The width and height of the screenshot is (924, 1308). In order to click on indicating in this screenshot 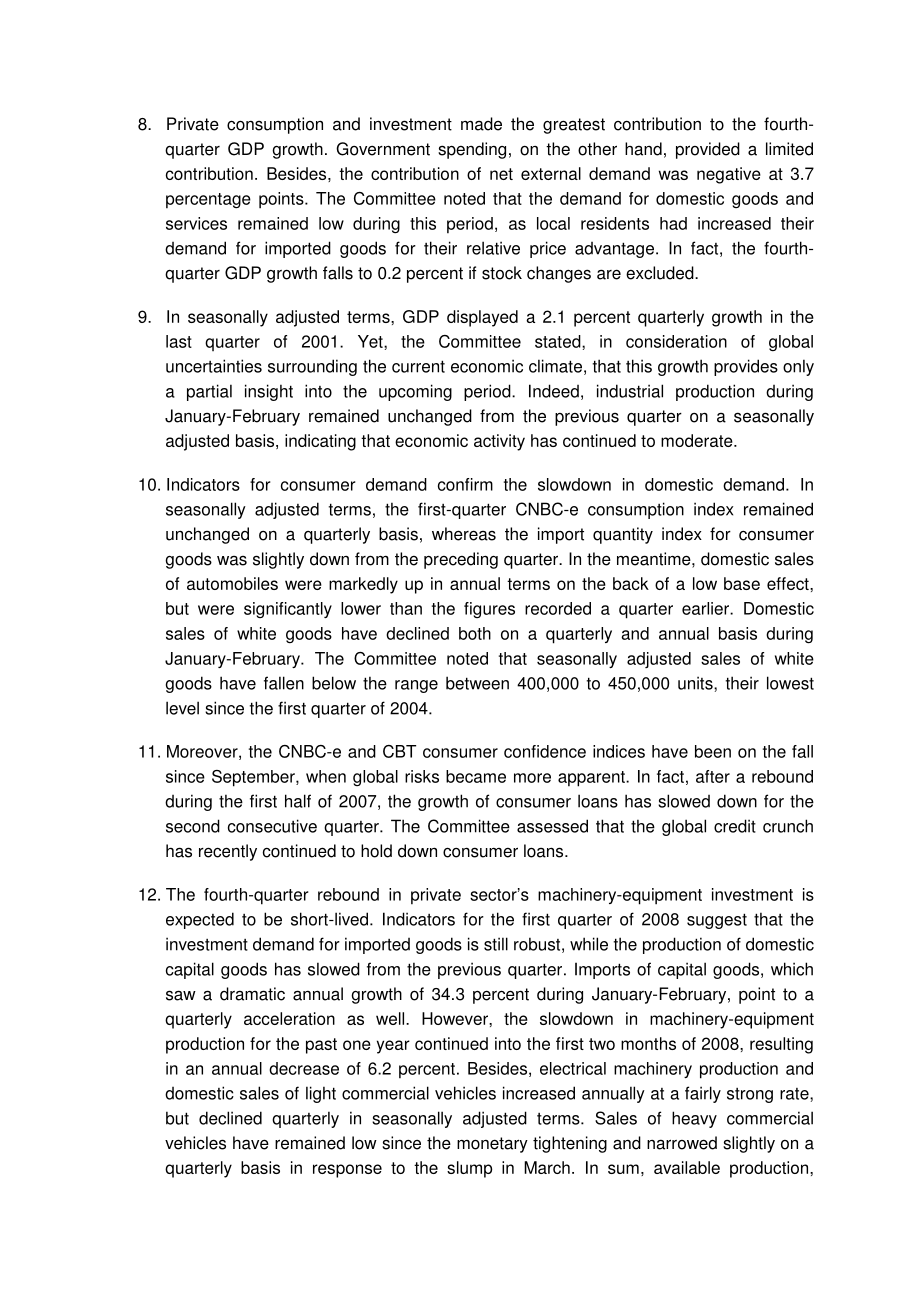, I will do `click(320, 442)`.
